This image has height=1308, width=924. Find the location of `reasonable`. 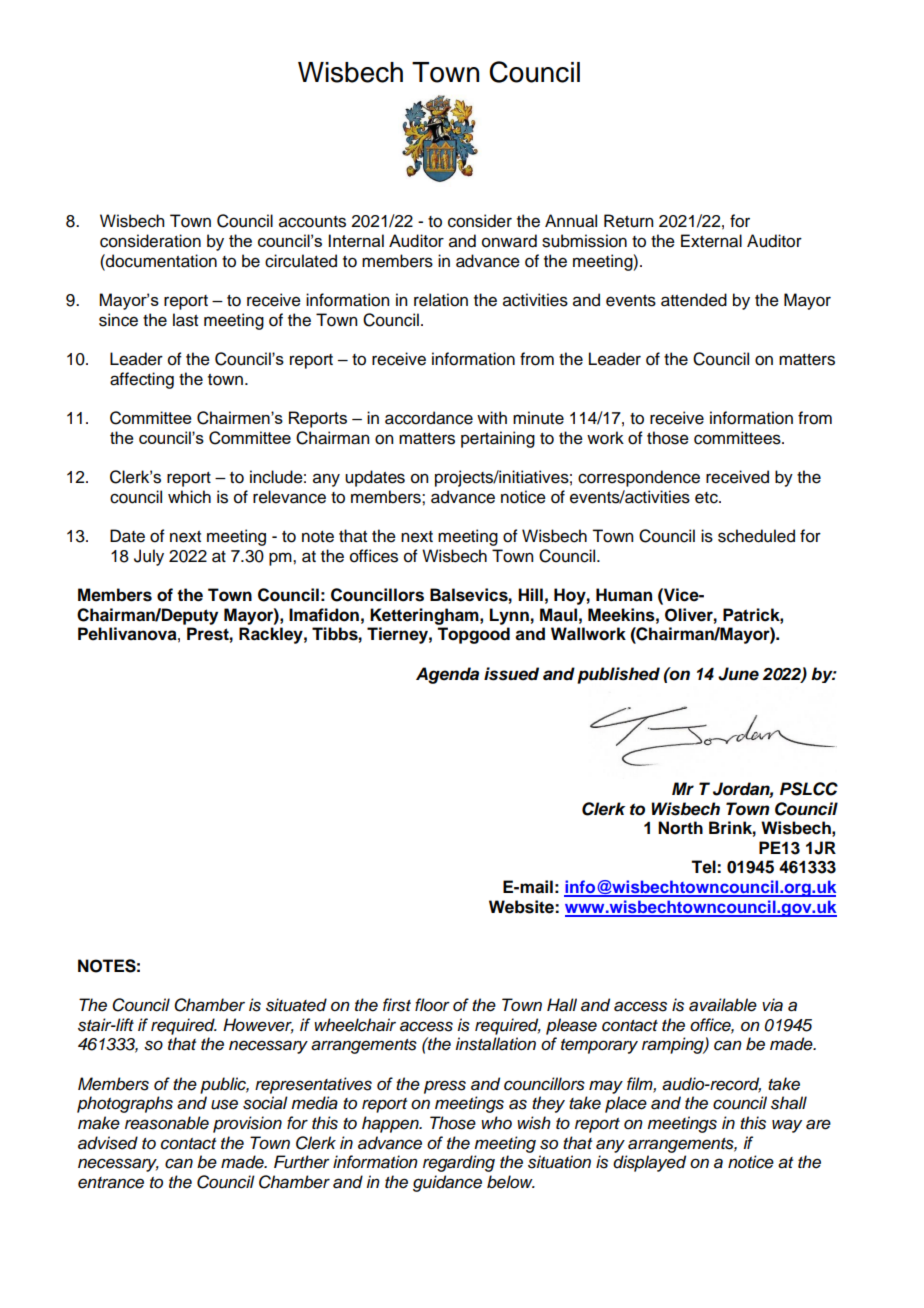

reasonable is located at coordinates (167, 1123).
